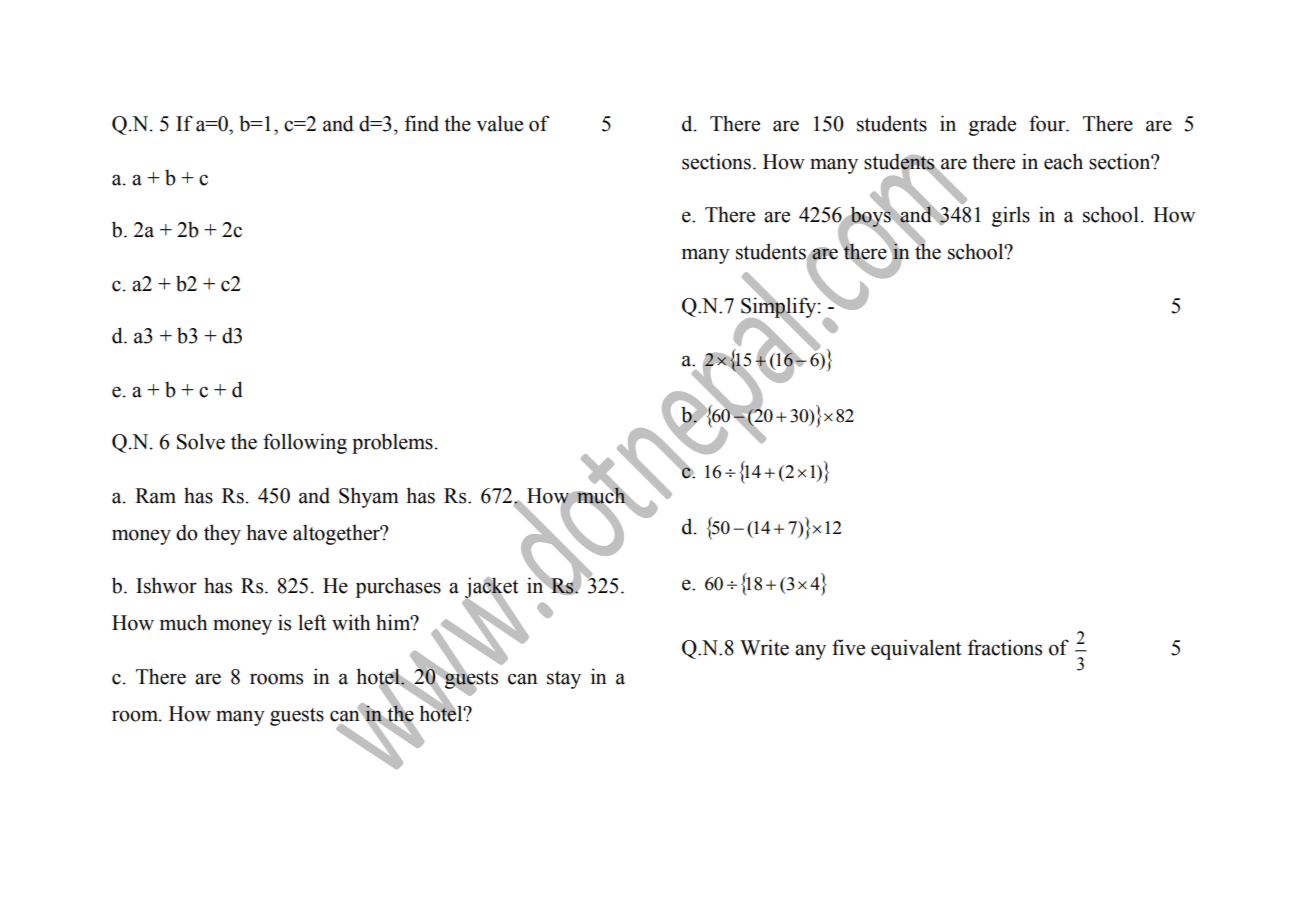 The image size is (1307, 924). Describe the element at coordinates (499, 123) in the screenshot. I see `value` at that location.
